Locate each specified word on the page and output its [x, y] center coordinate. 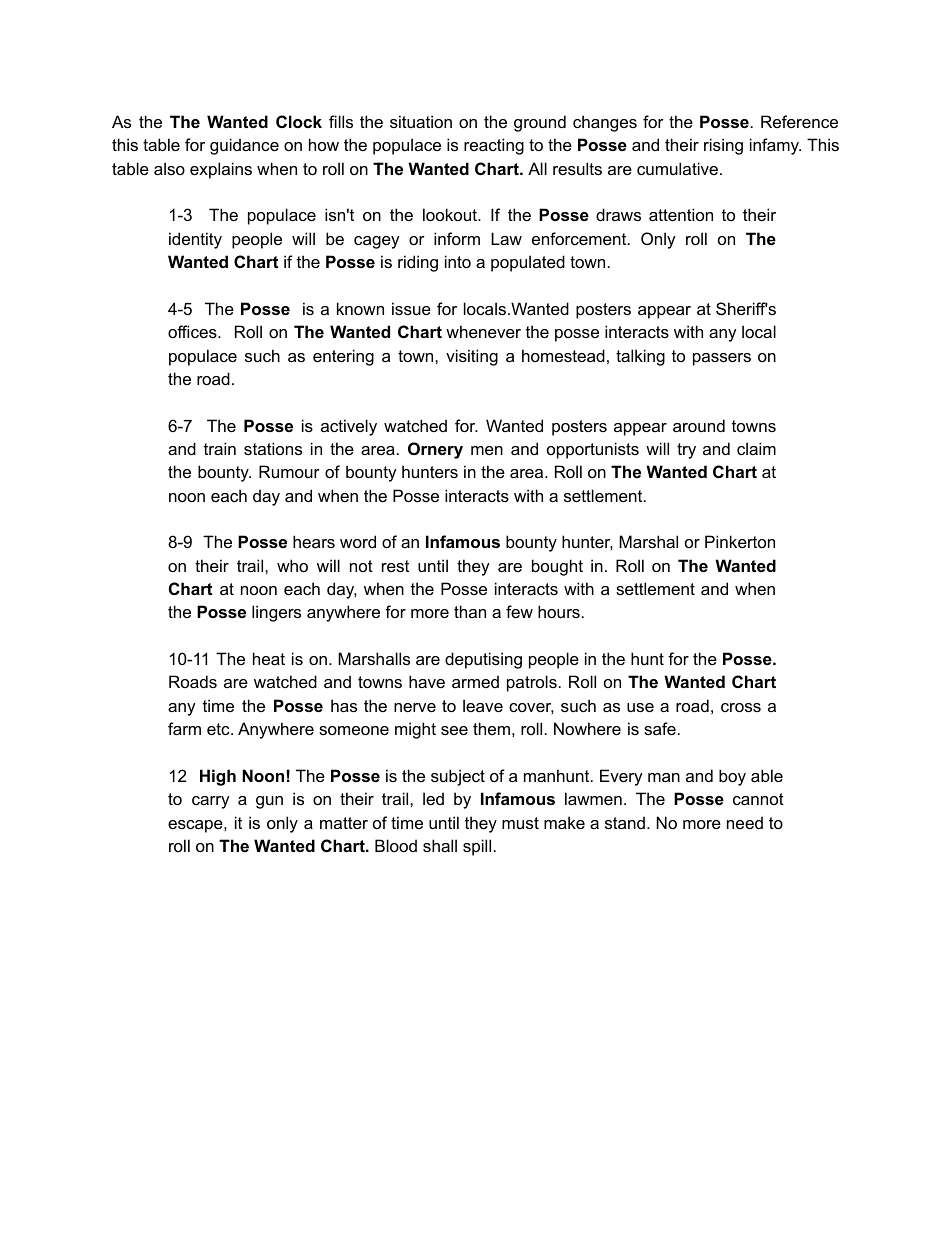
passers [722, 359]
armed [475, 681]
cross [741, 707]
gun [269, 802]
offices [193, 331]
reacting [494, 146]
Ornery [435, 450]
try [686, 451]
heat [269, 658]
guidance [244, 146]
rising [723, 146]
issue [411, 308]
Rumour [289, 471]
